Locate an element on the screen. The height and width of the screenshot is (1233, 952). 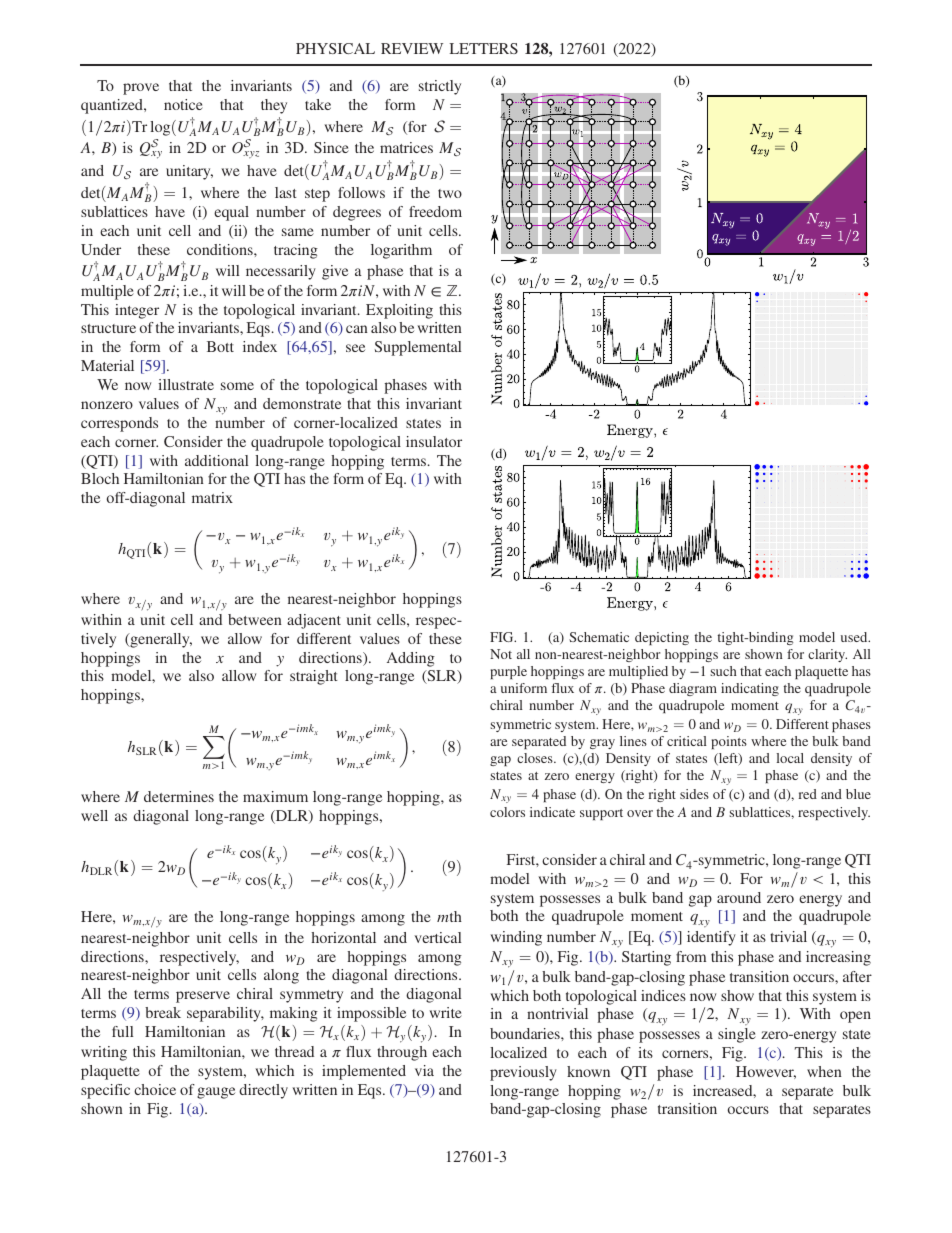
points is located at coordinates (729, 742).
